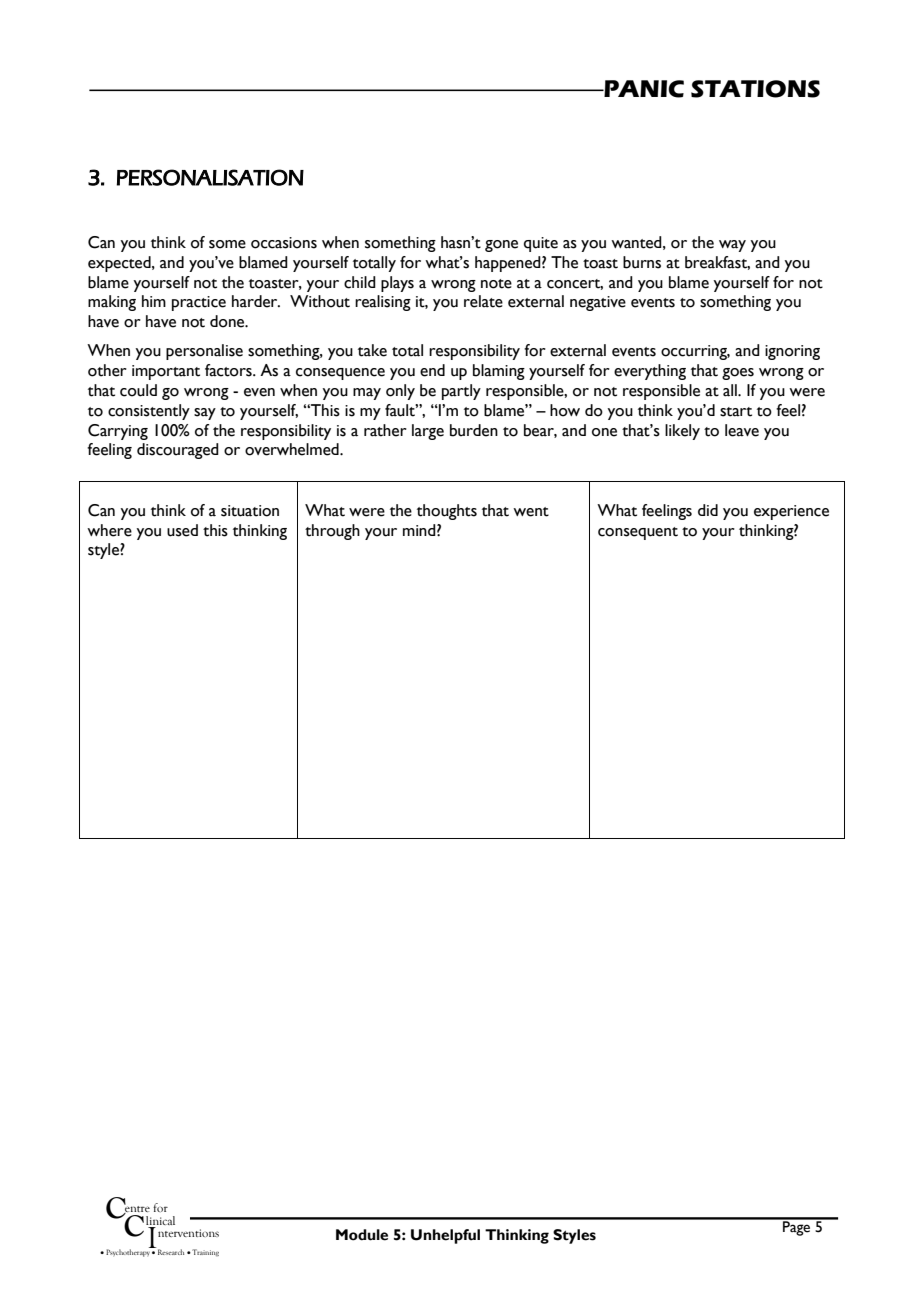 The height and width of the screenshot is (1308, 924). What do you see at coordinates (736, 412) in the screenshot?
I see `start` at bounding box center [736, 412].
